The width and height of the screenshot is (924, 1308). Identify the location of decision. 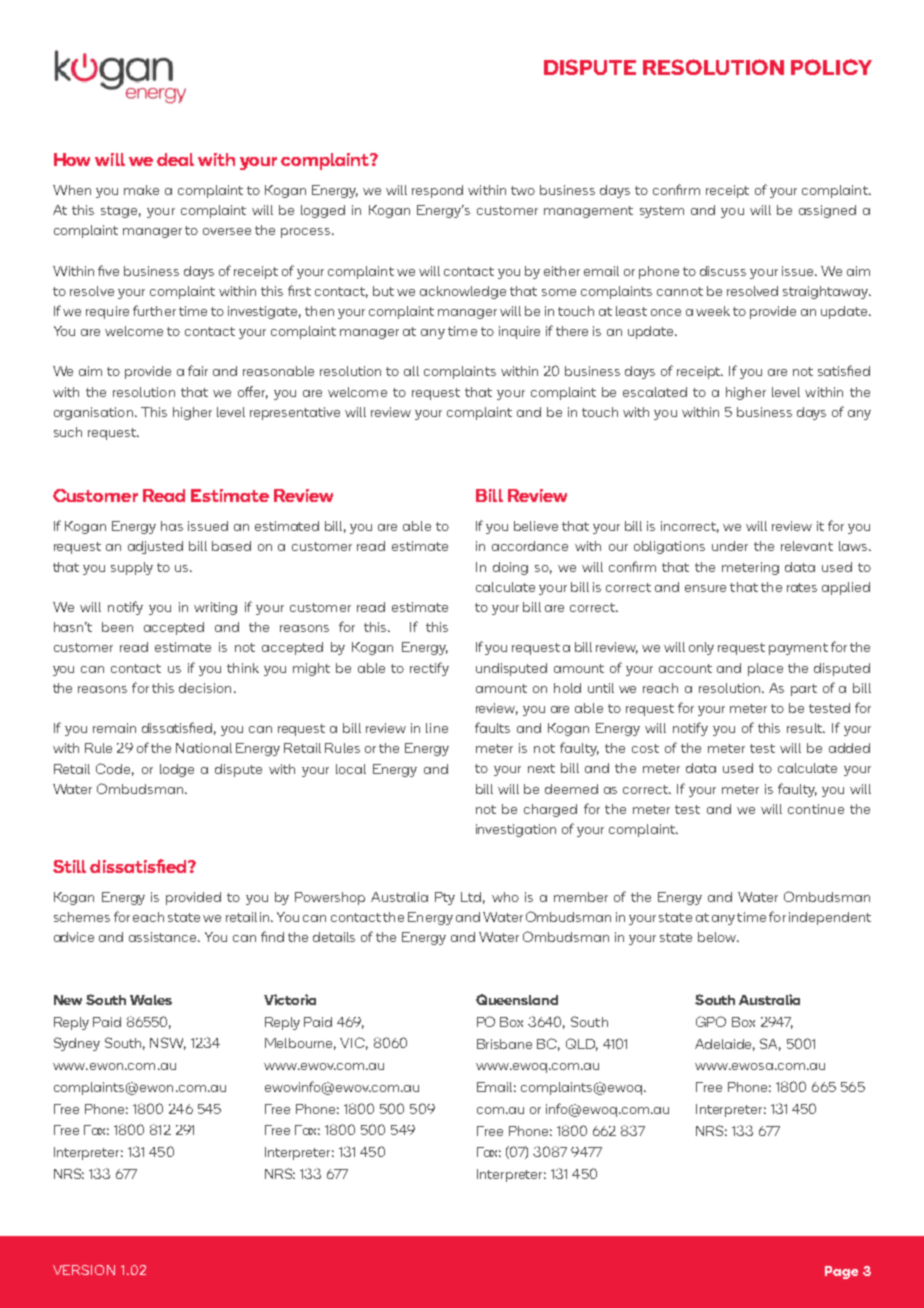
(205, 688).
